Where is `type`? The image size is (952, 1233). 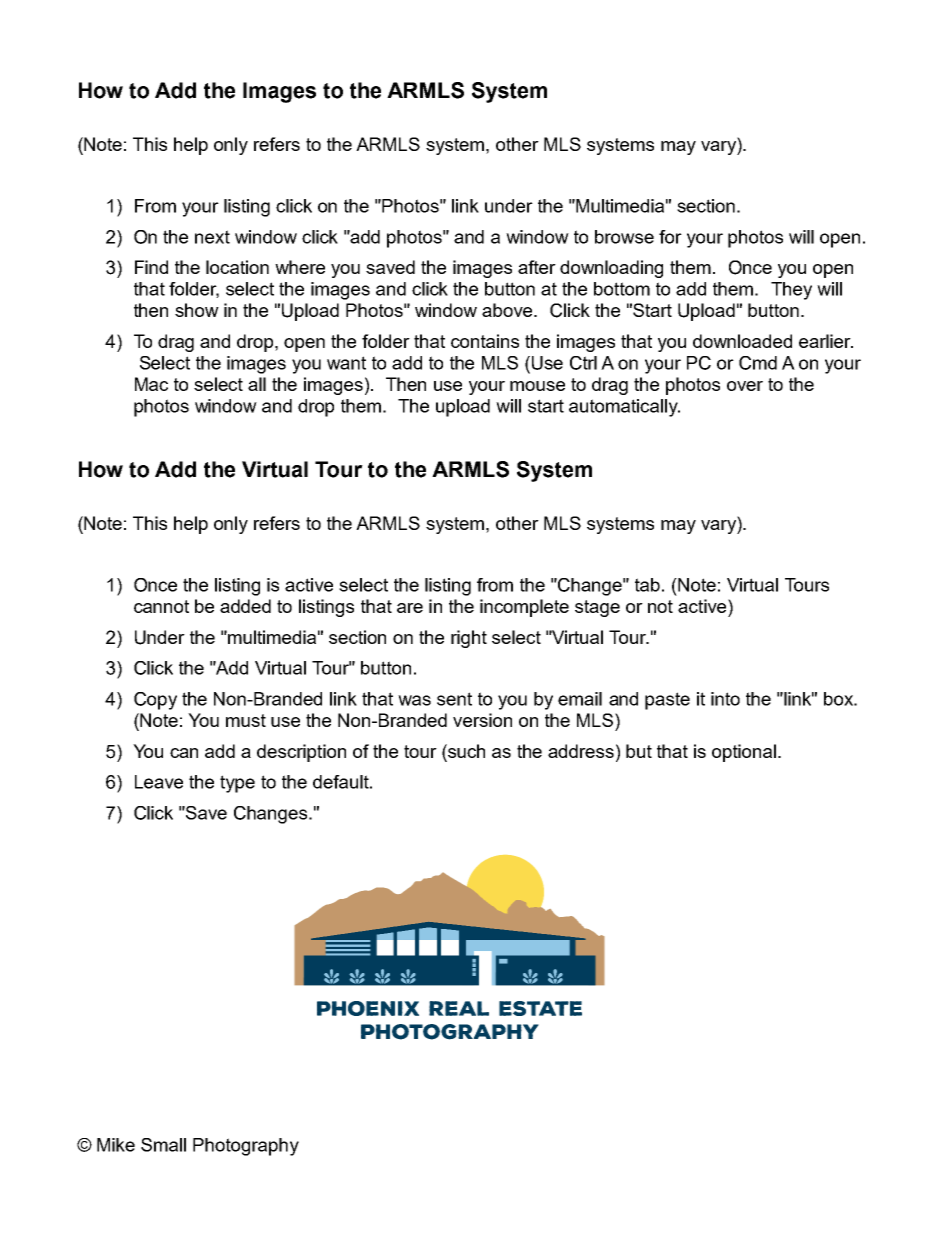 type is located at coordinates (237, 784).
